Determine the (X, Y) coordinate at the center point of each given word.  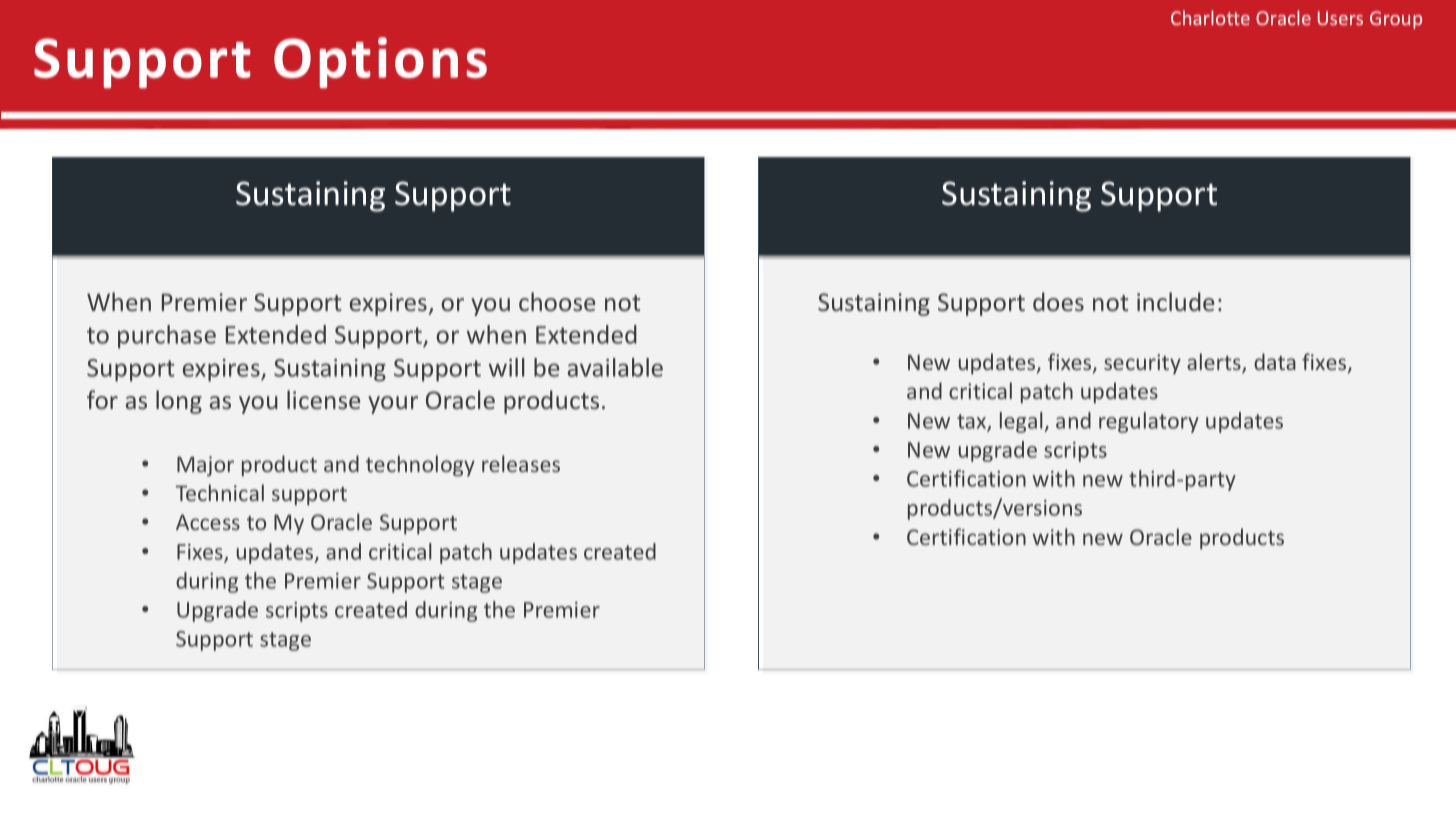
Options (380, 62)
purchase (167, 337)
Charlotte (1210, 17)
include (1175, 301)
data (1275, 361)
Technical (219, 492)
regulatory (1149, 422)
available (615, 367)
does (1058, 301)
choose (557, 301)
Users (1340, 18)
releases (521, 463)
